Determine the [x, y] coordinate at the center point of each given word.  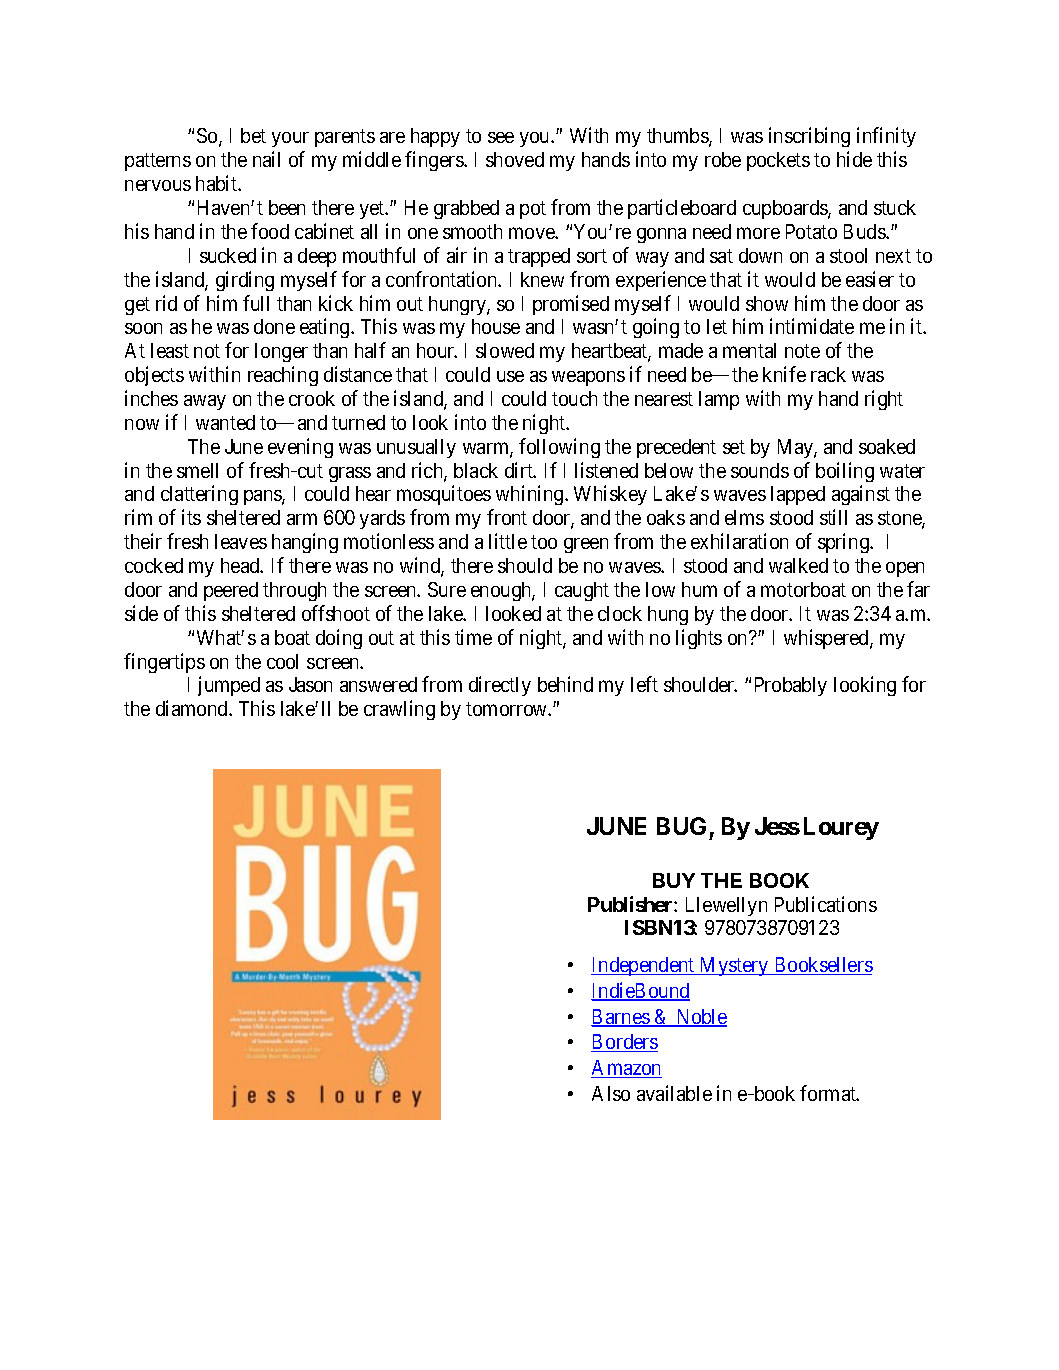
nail [266, 159]
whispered [827, 639]
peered [231, 591]
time [473, 637]
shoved [515, 159]
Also [611, 1093]
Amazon [626, 1069]
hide [854, 159]
